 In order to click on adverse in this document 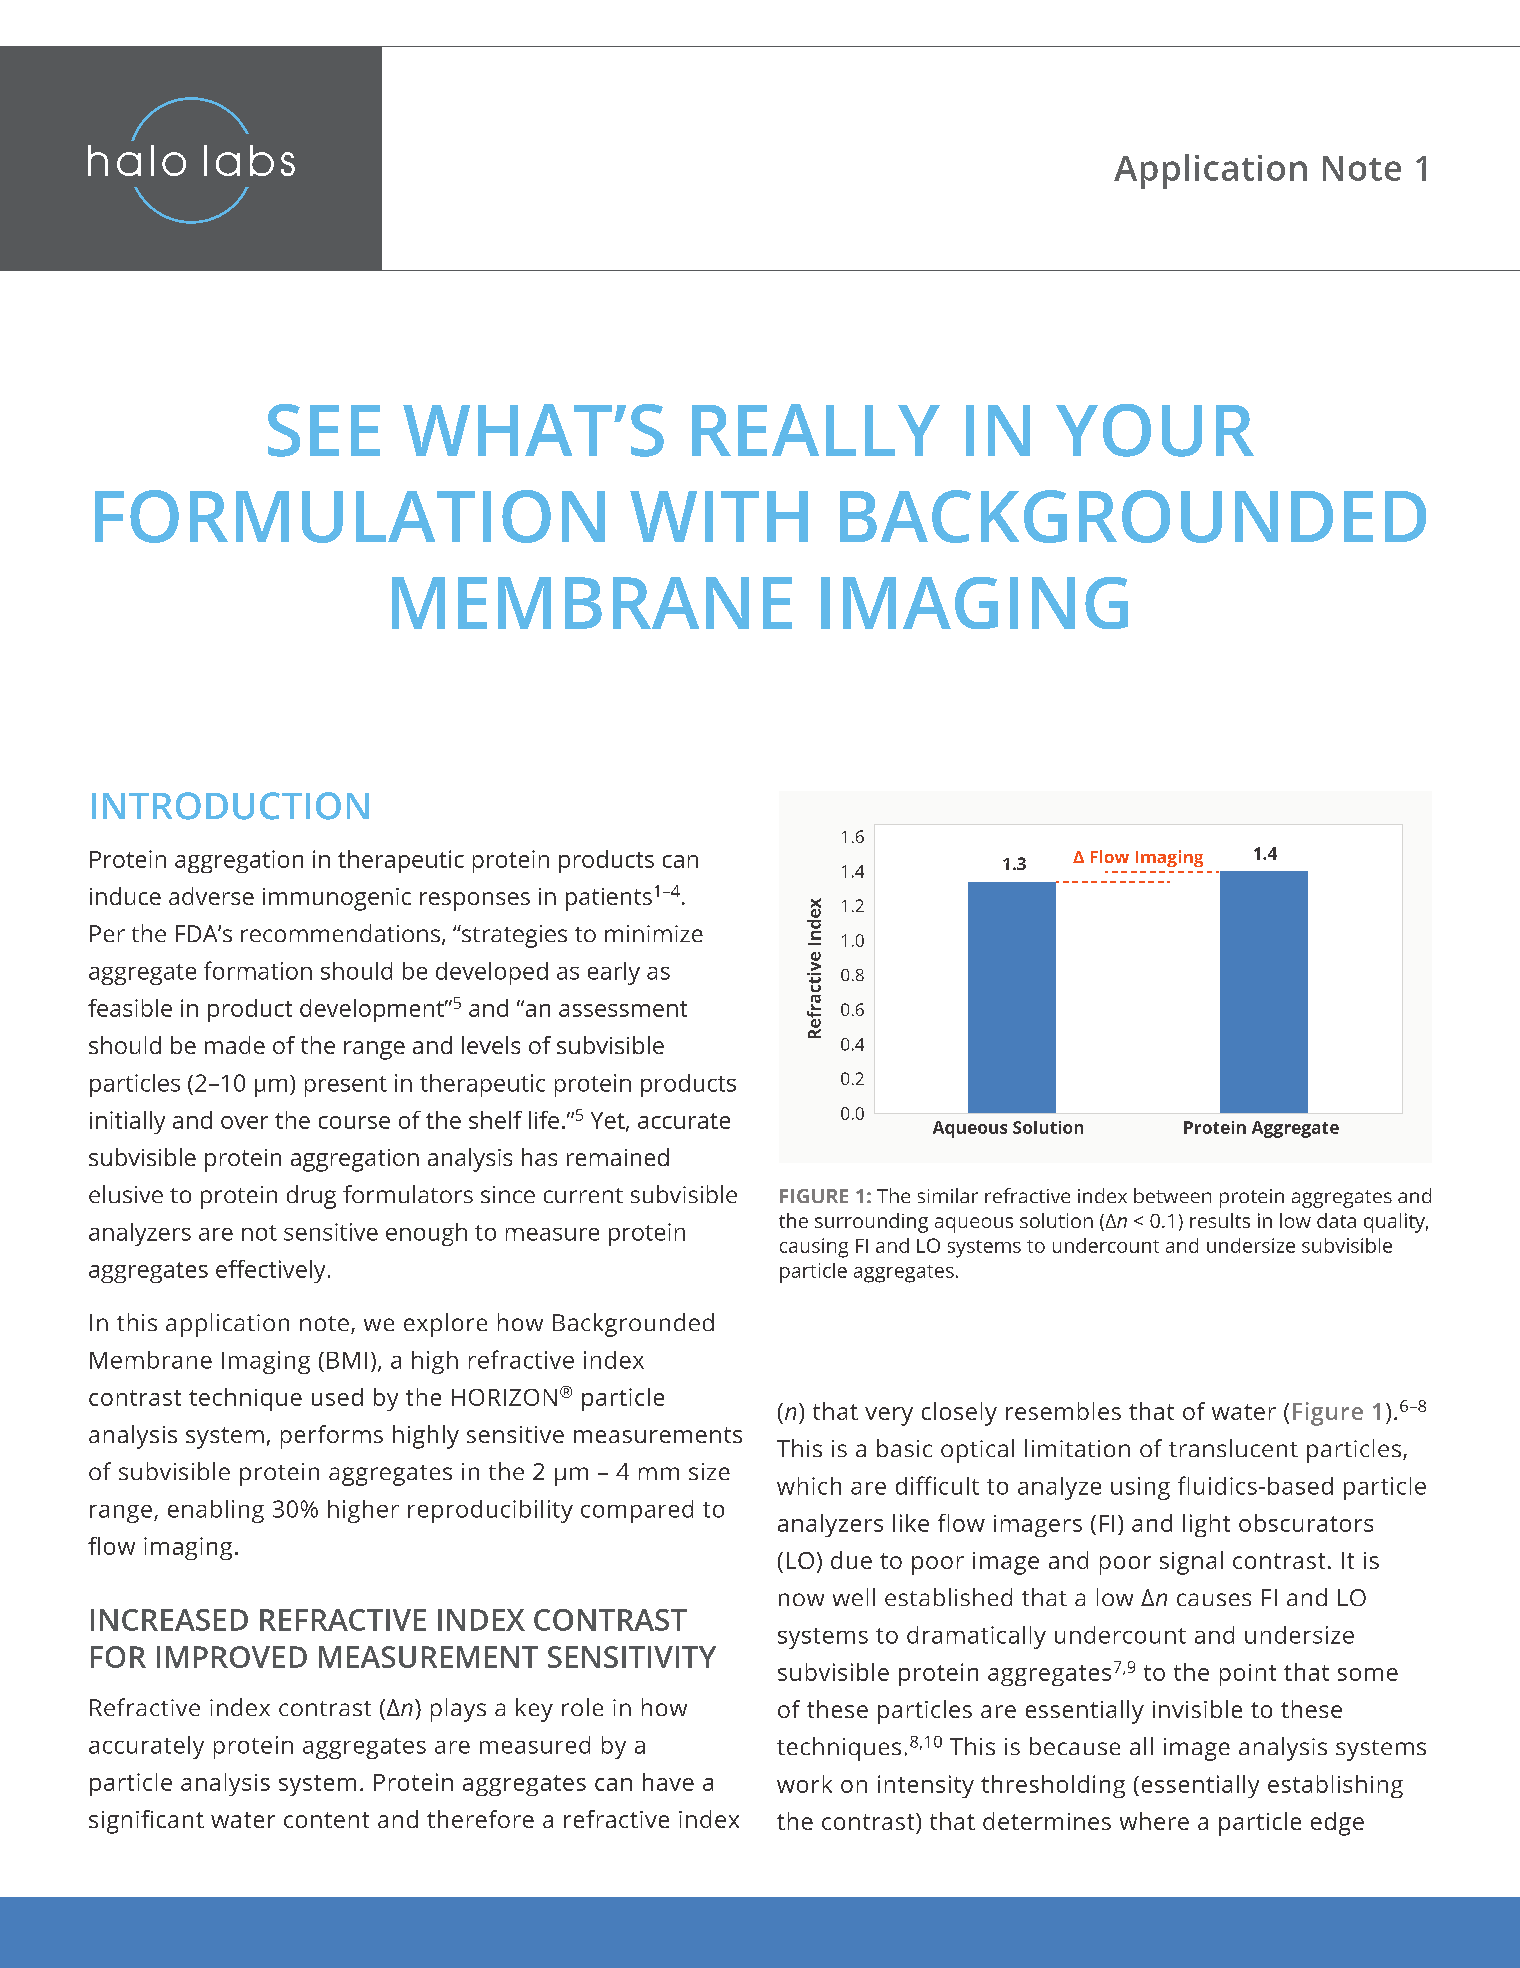, I will do `click(211, 896)`.
